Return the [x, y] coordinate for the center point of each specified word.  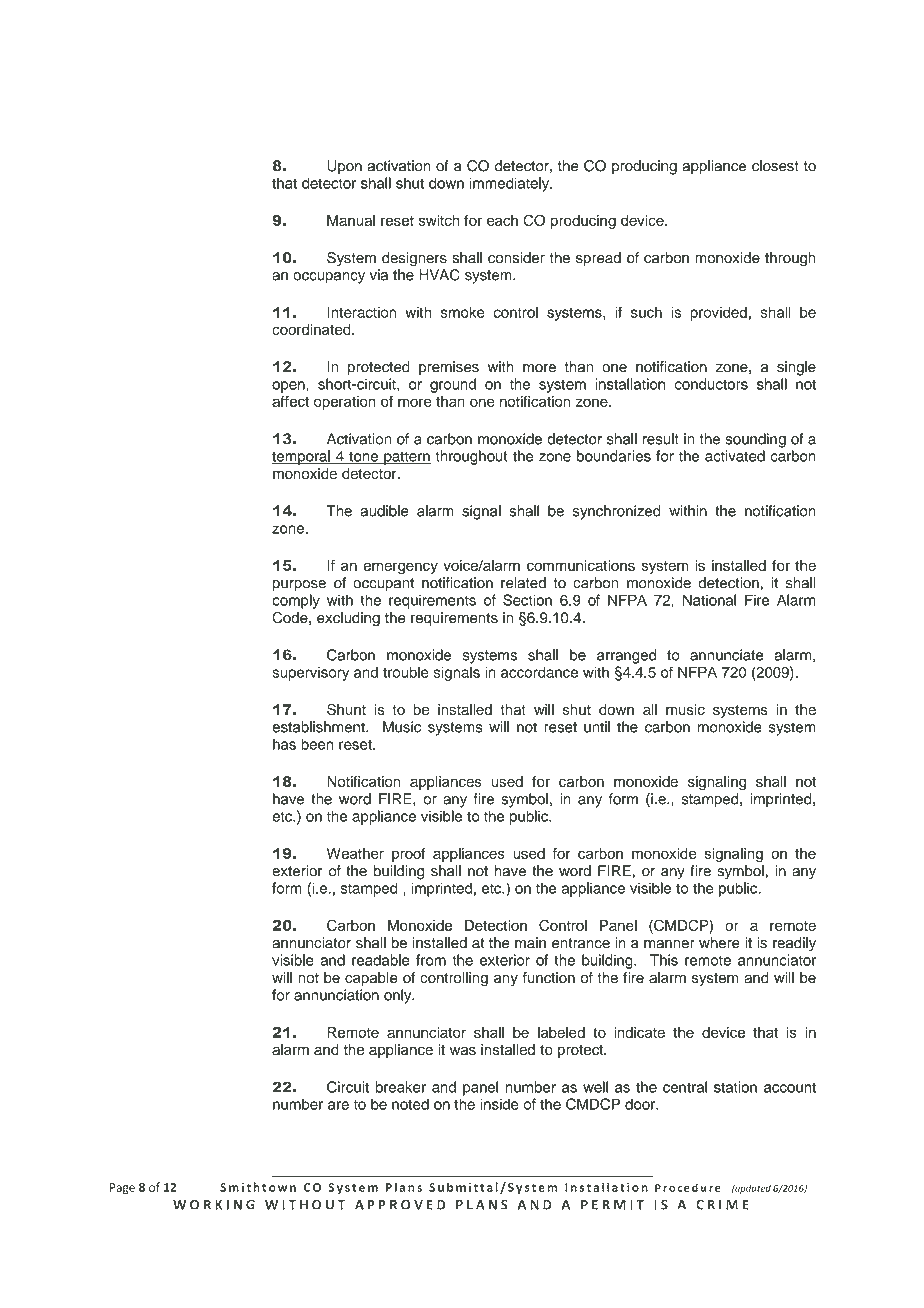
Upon [344, 167]
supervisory [310, 673]
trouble [406, 672]
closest [775, 166]
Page [122, 1189]
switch [439, 220]
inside [499, 1104]
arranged [626, 656]
